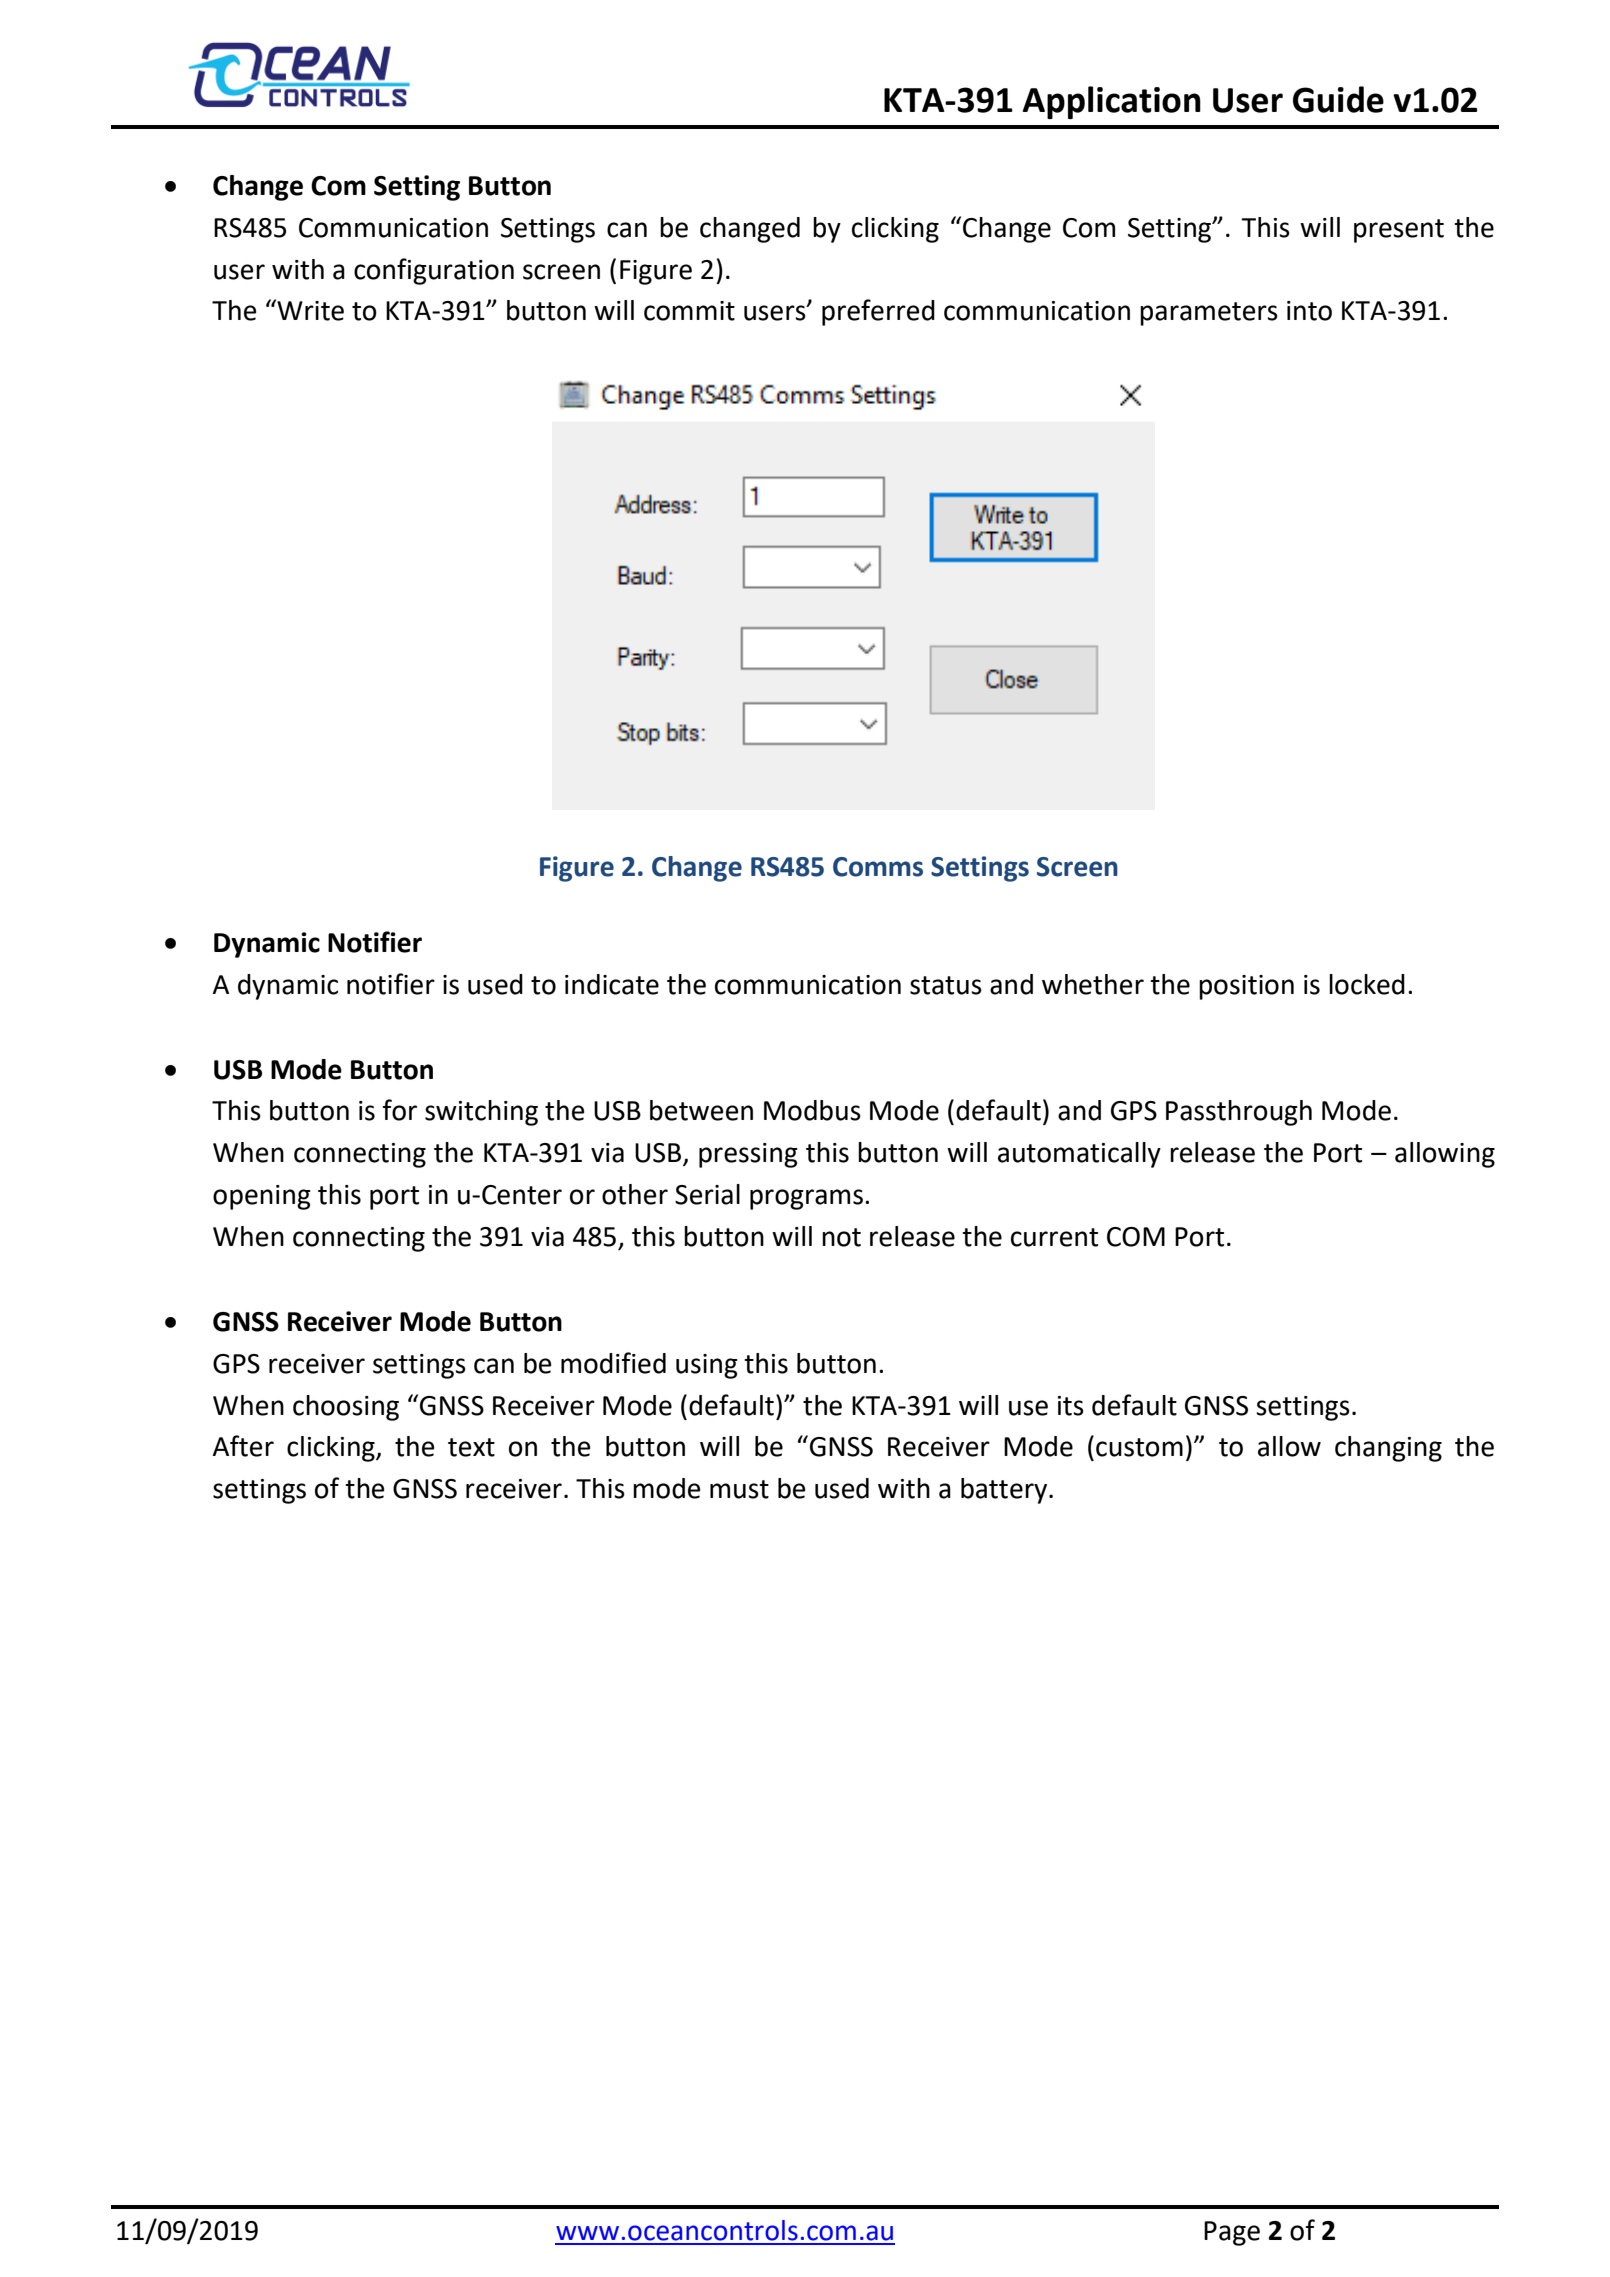  Describe the element at coordinates (878, 312) in the page. I see `preferred` at that location.
